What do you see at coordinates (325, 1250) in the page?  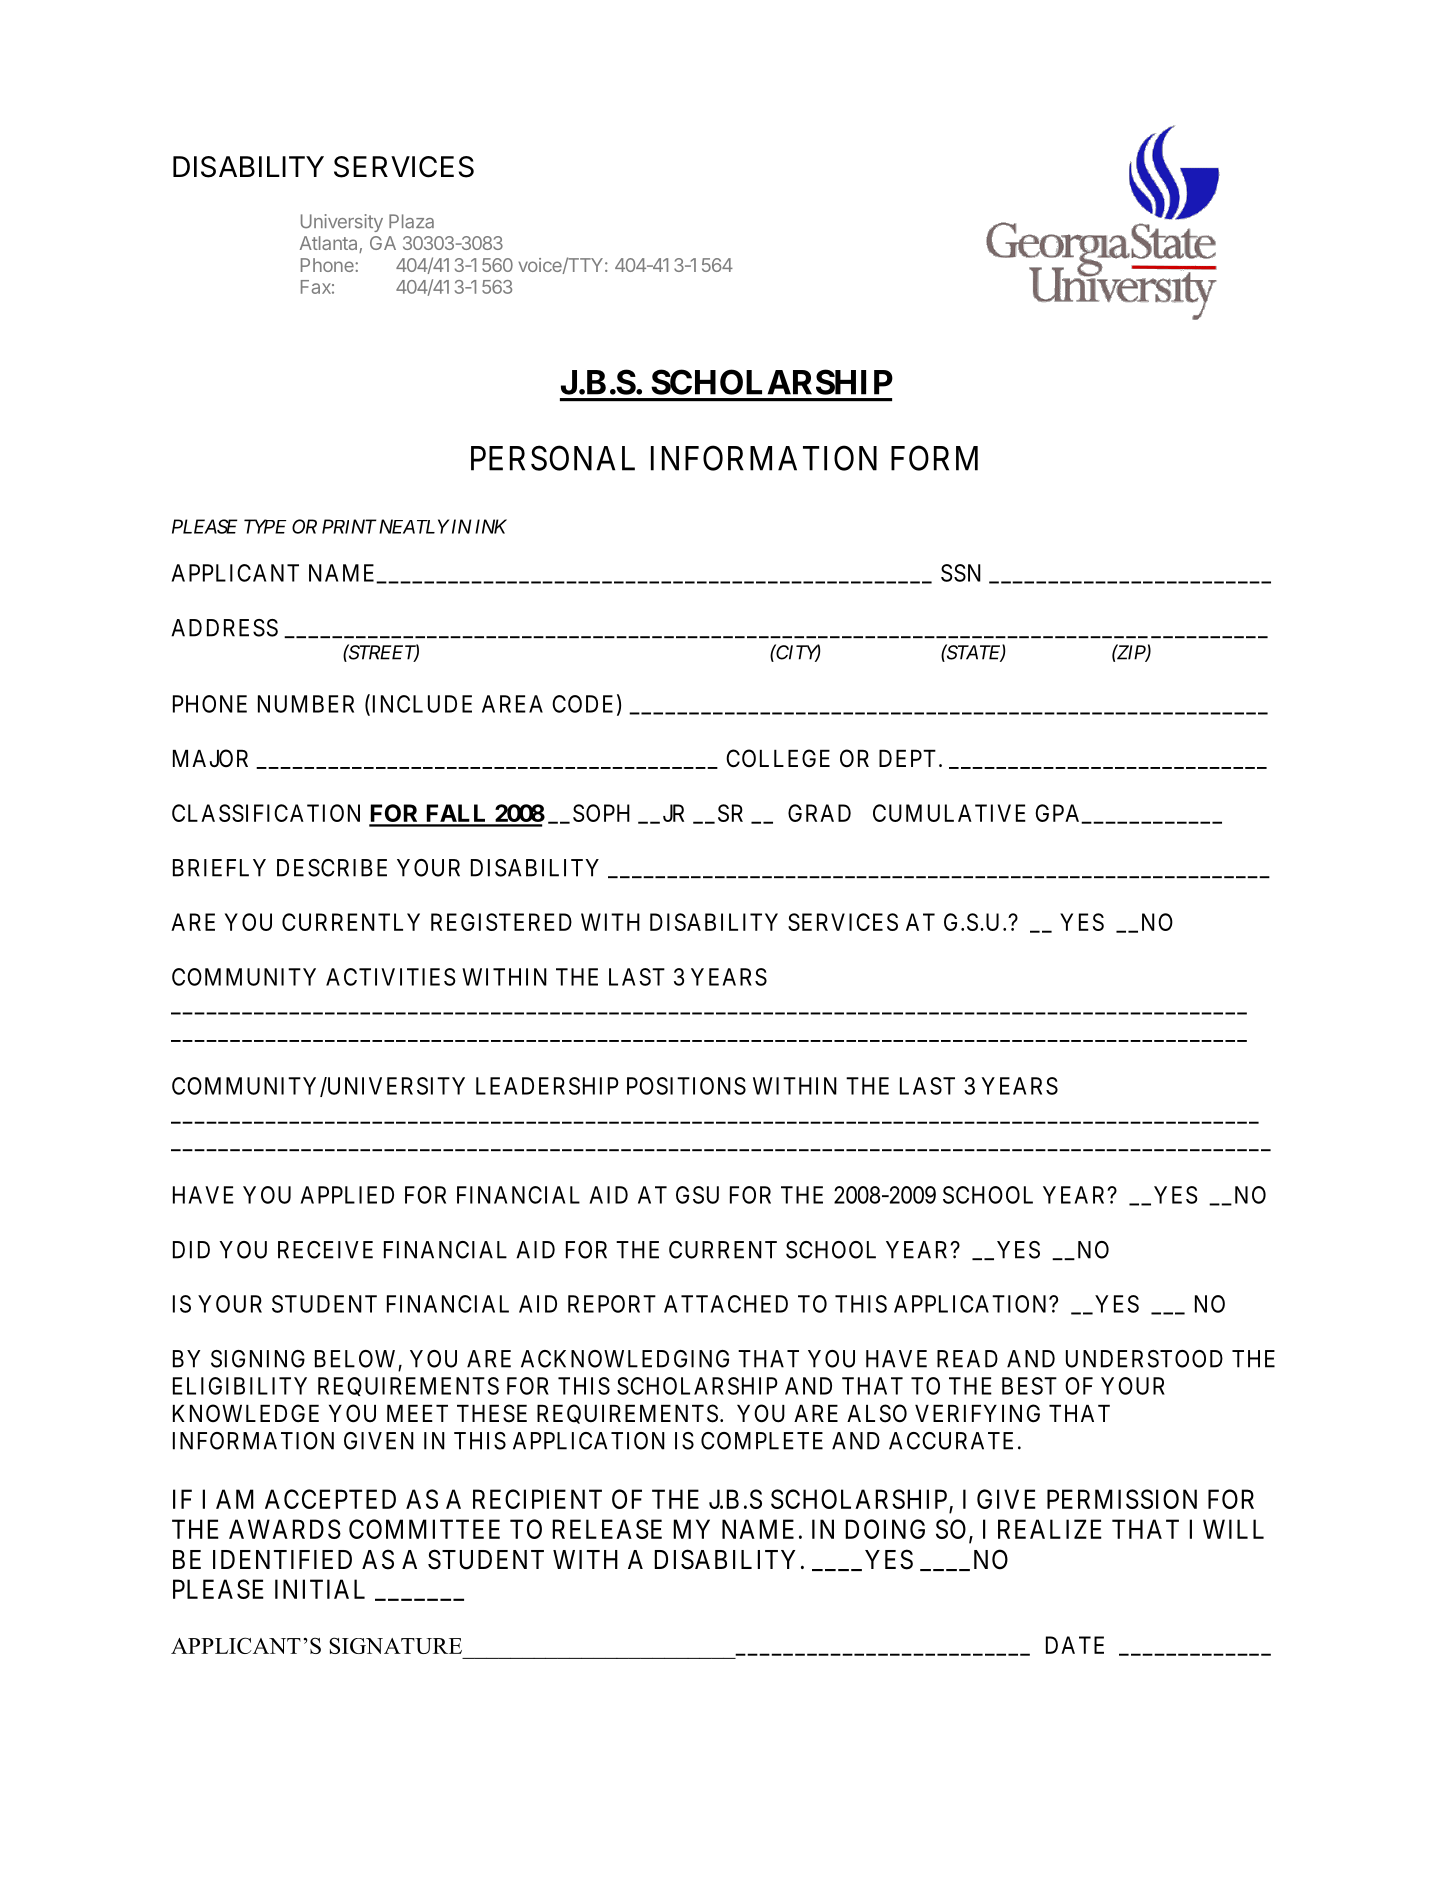 I see `RECEIVE` at bounding box center [325, 1250].
